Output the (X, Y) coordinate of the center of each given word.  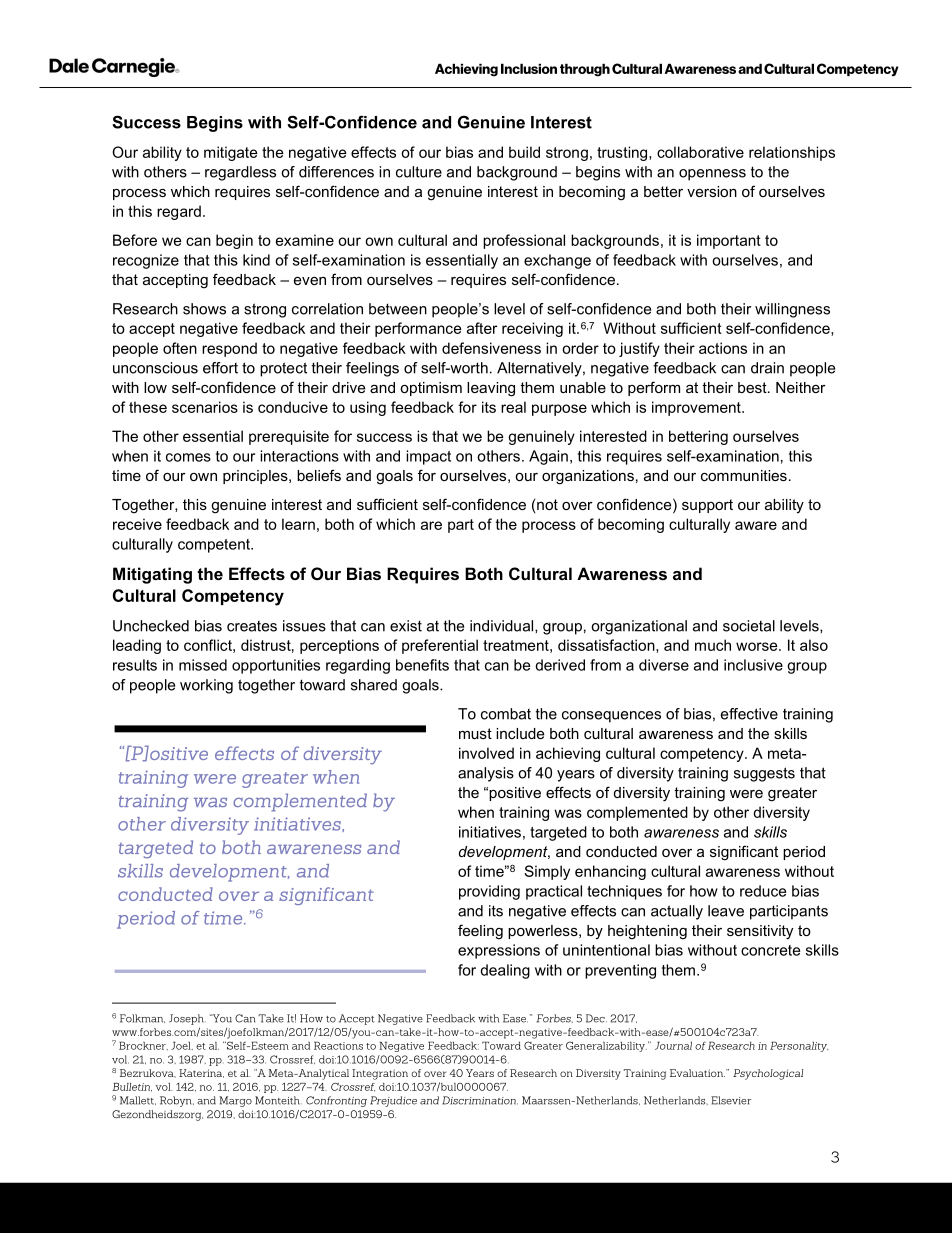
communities (744, 475)
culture (419, 172)
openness (712, 175)
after (482, 328)
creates (252, 626)
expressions (499, 951)
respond (229, 349)
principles (256, 477)
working (206, 686)
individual (503, 626)
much (713, 645)
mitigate (231, 153)
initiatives (490, 832)
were (746, 794)
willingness (792, 310)
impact (428, 457)
